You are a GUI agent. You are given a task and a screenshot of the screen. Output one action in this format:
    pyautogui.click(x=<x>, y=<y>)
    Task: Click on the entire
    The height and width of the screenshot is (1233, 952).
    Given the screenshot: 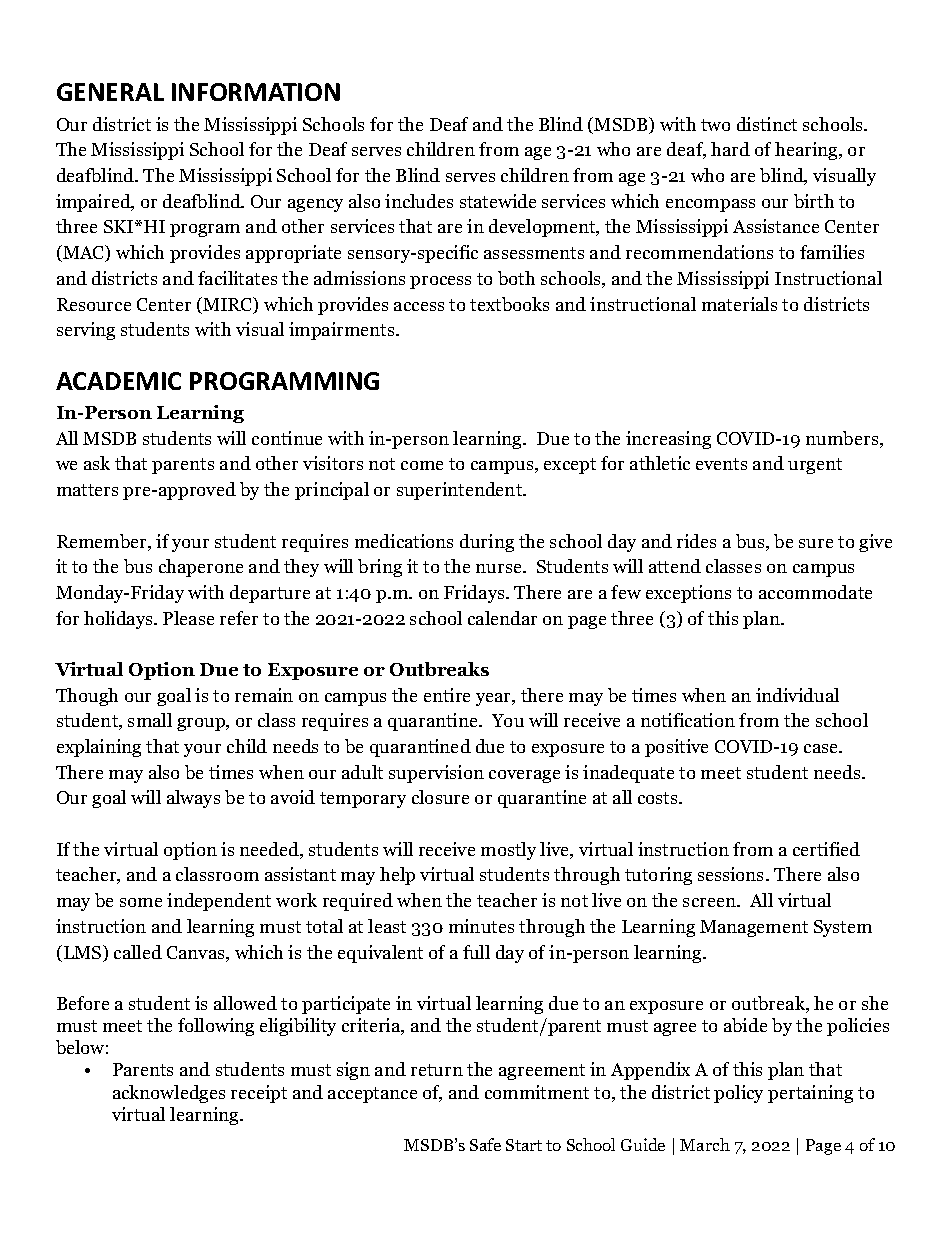 What is the action you would take?
    pyautogui.click(x=447, y=695)
